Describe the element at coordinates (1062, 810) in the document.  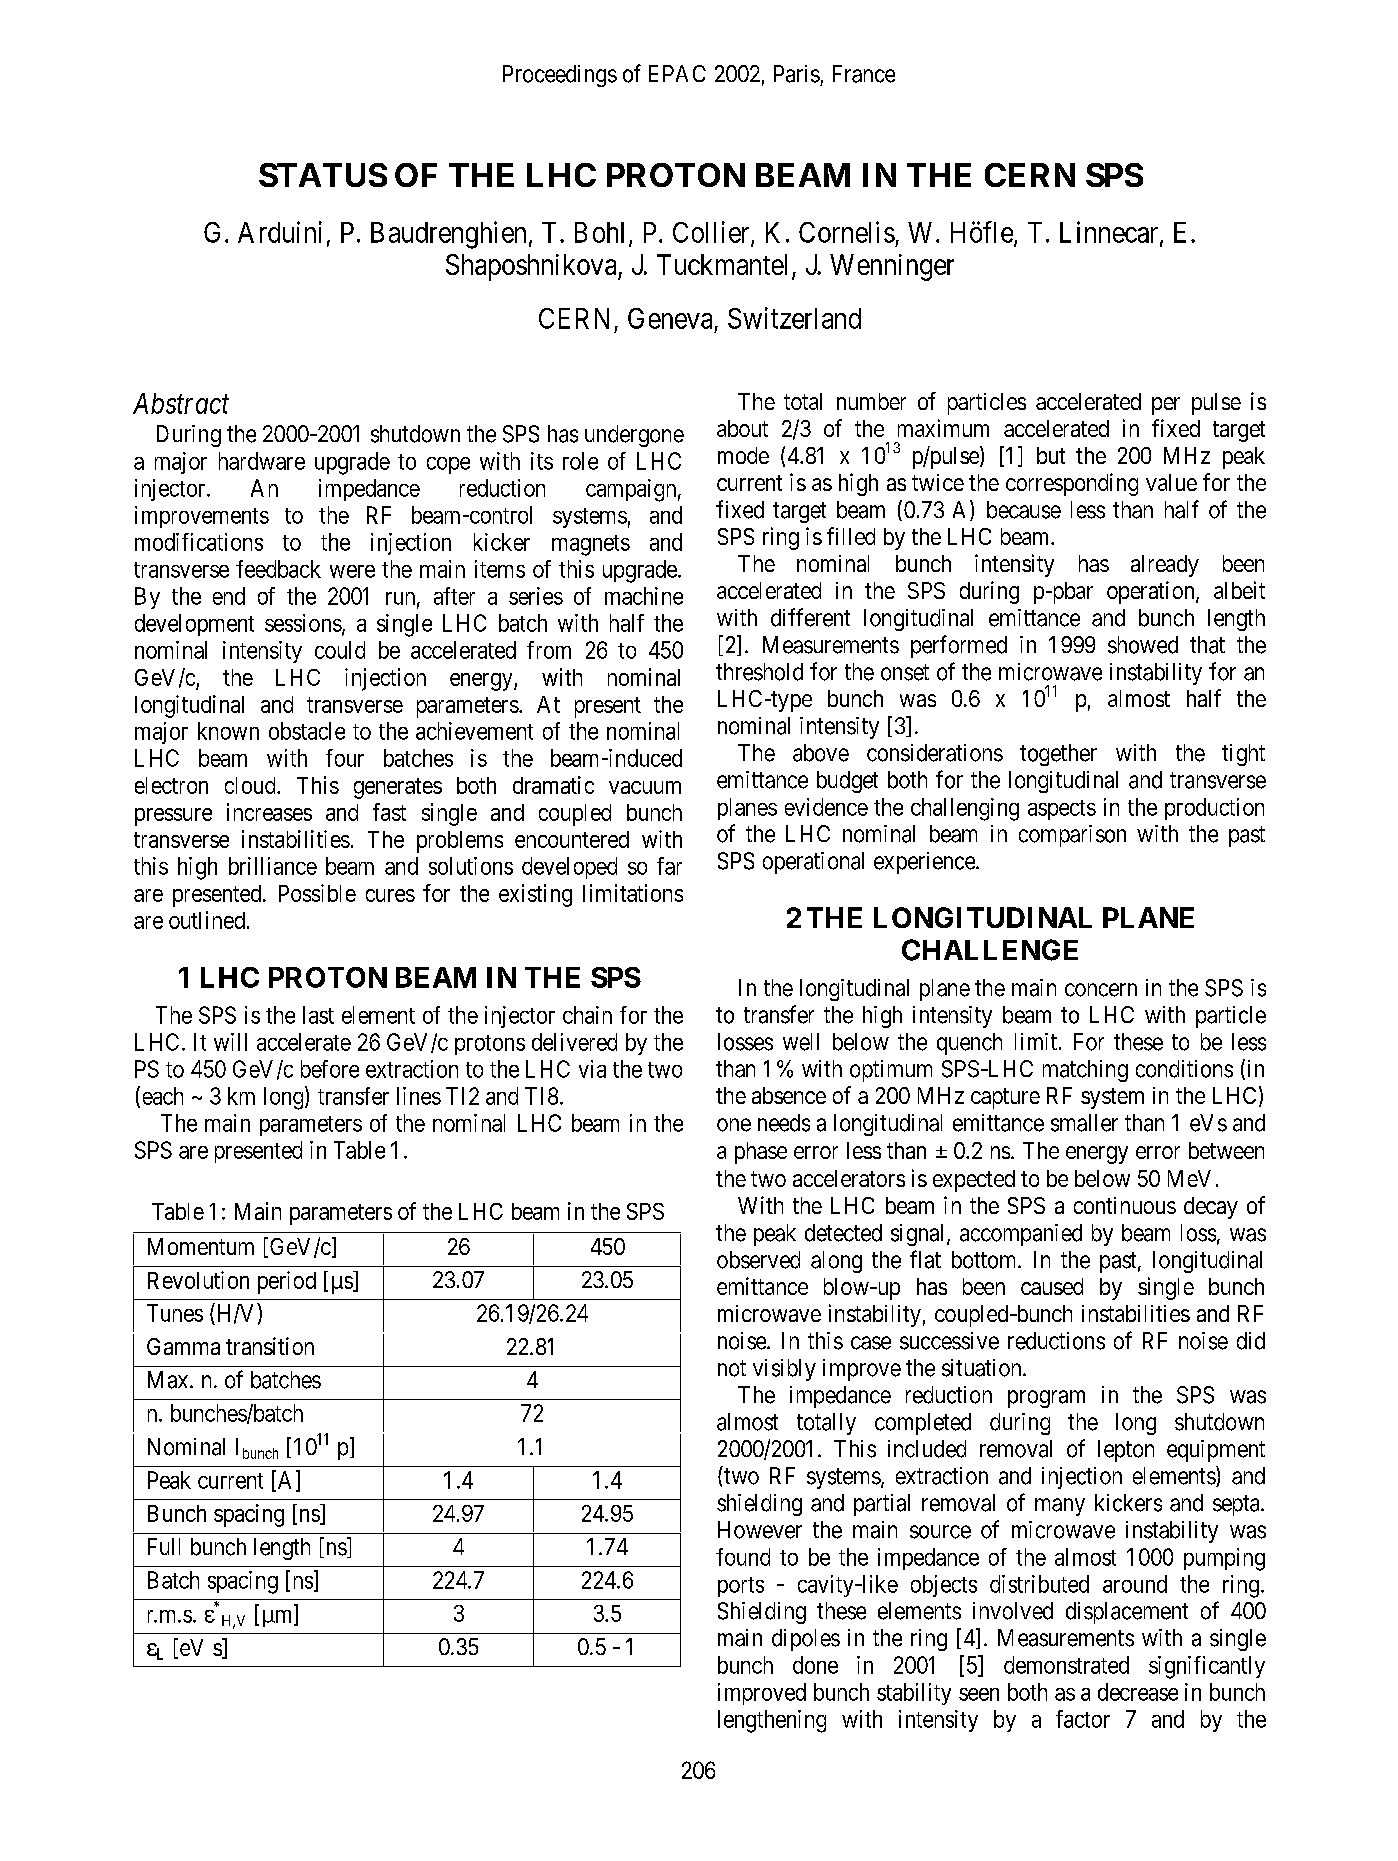
I see `aspects` at that location.
